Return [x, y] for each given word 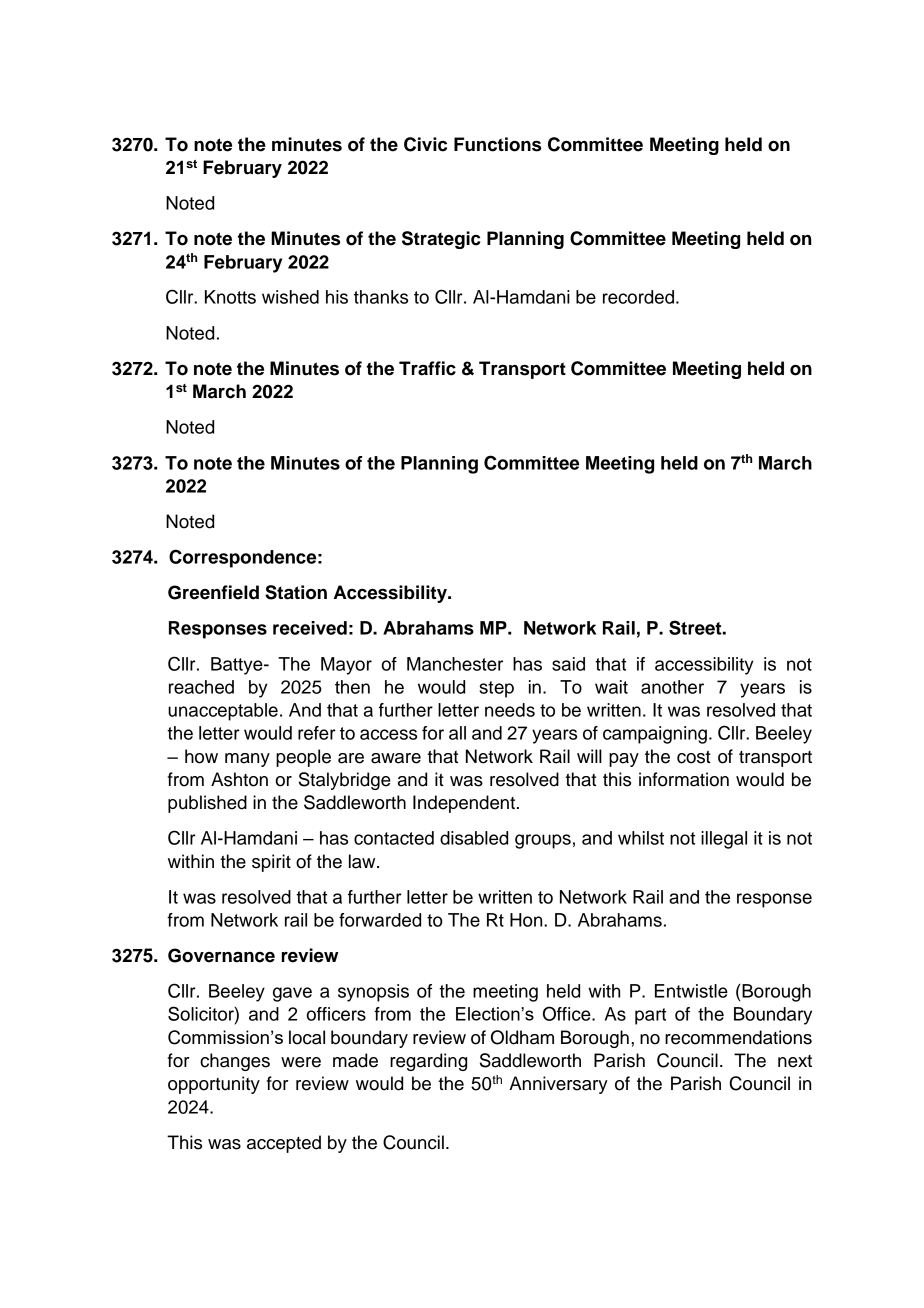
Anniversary [558, 1085]
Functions [497, 144]
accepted [284, 1144]
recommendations [738, 1037]
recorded [638, 297]
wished [290, 297]
